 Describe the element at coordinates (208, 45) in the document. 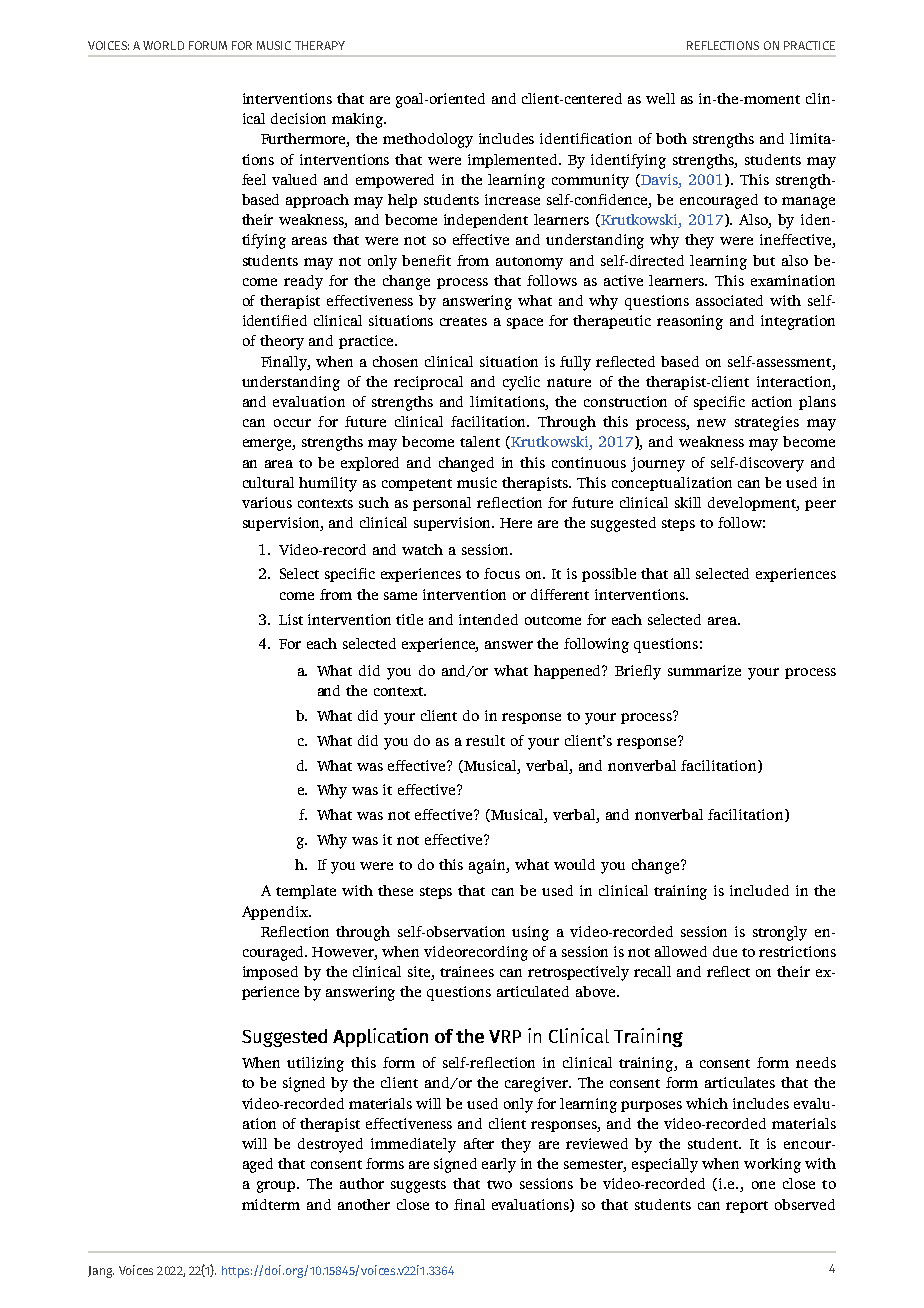

I see `FORUM` at that location.
